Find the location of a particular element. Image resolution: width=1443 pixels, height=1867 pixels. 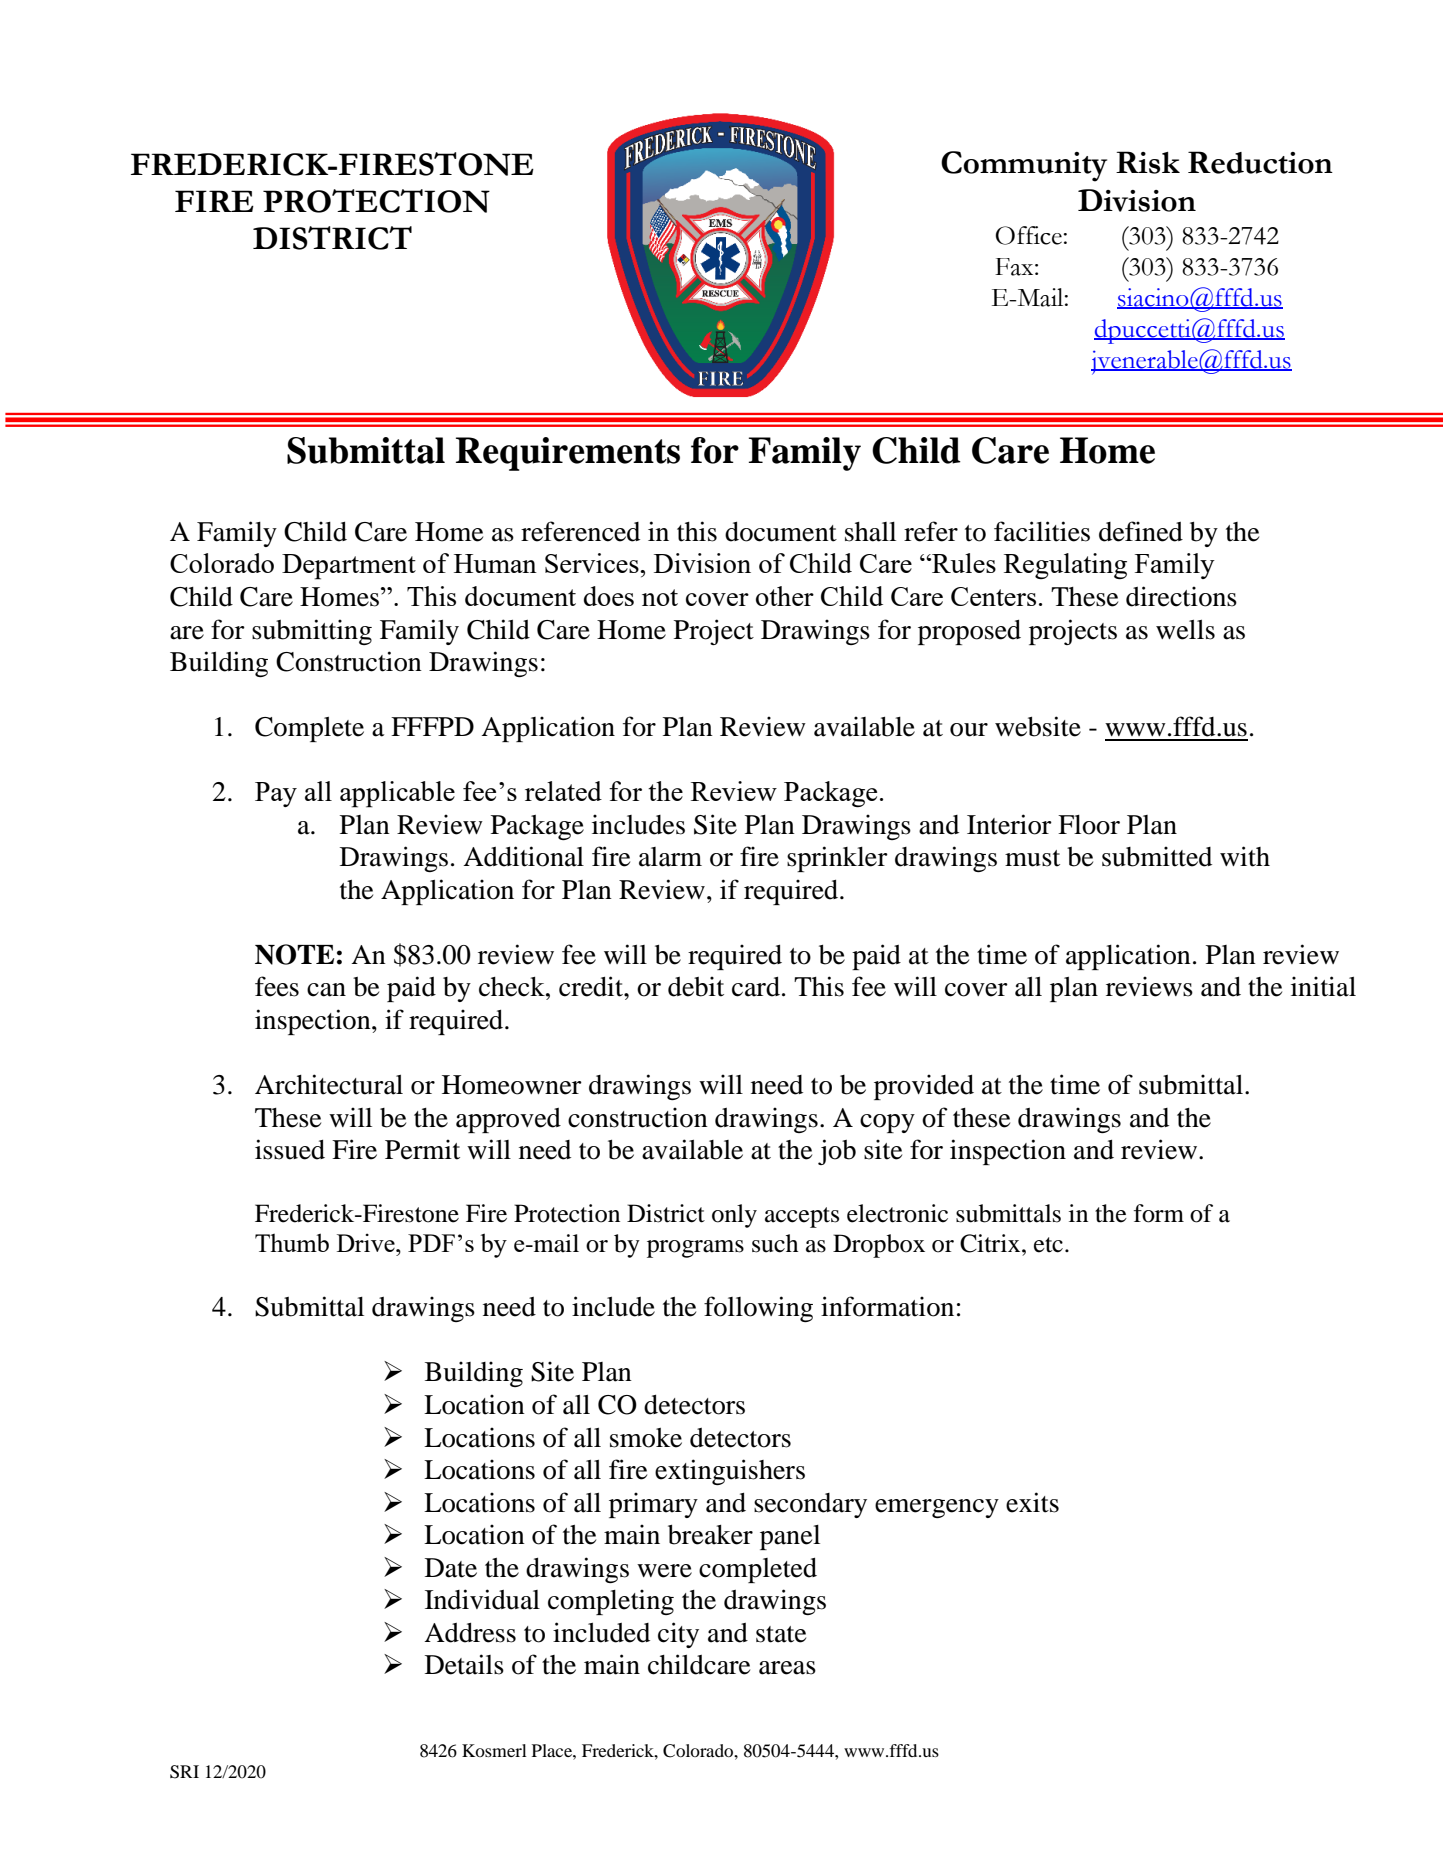

etc is located at coordinates (1048, 1245).
